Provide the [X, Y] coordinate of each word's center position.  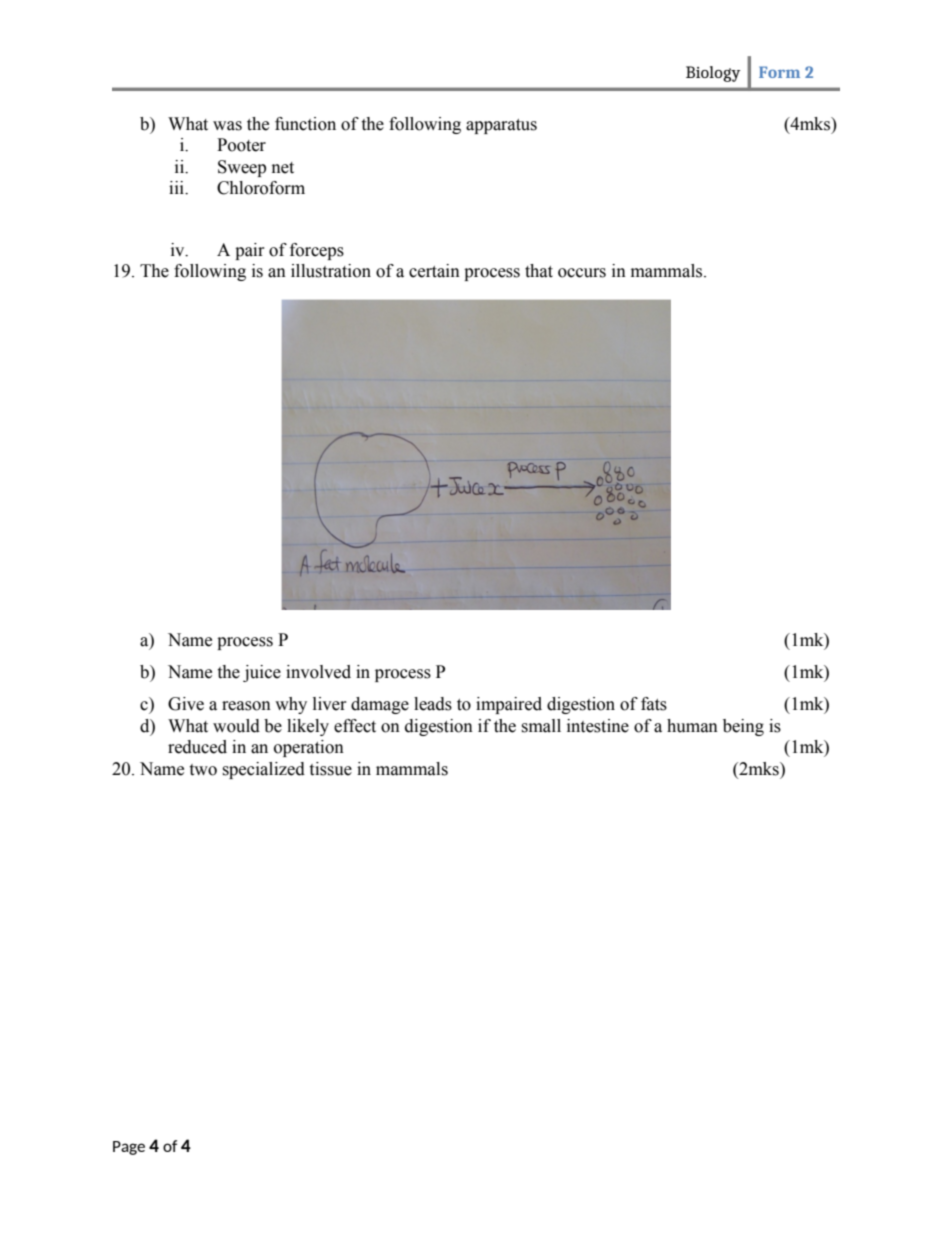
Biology [713, 74]
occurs [582, 273]
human [692, 726]
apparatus [501, 126]
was [227, 126]
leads [433, 704]
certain [434, 271]
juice [262, 673]
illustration [331, 271]
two [203, 770]
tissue [330, 769]
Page [129, 1148]
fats [654, 704]
